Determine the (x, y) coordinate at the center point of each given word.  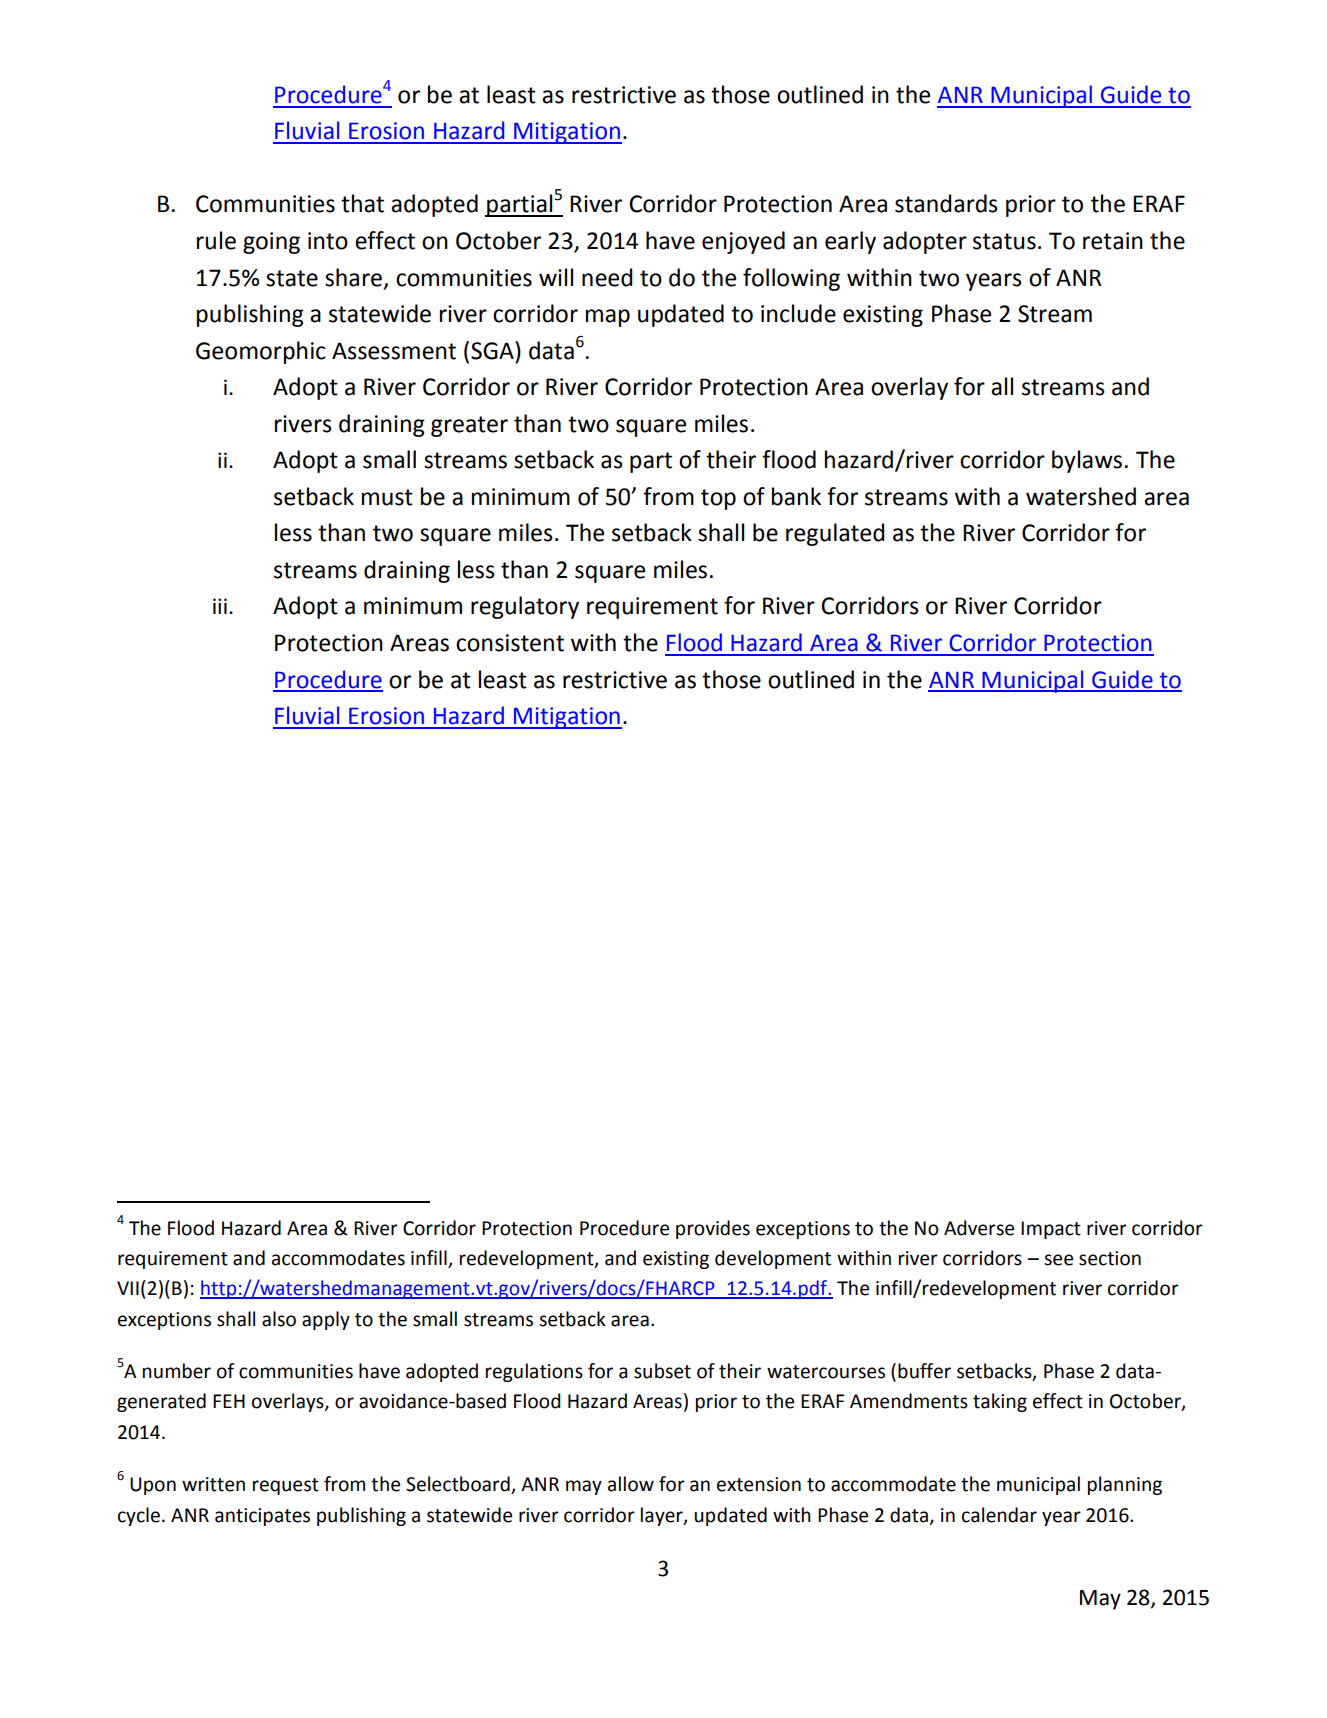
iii (220, 606)
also (279, 1319)
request (286, 1486)
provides (713, 1229)
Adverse (979, 1228)
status (1004, 241)
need (607, 277)
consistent (510, 643)
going (271, 243)
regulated (835, 534)
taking (1000, 1402)
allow (631, 1484)
